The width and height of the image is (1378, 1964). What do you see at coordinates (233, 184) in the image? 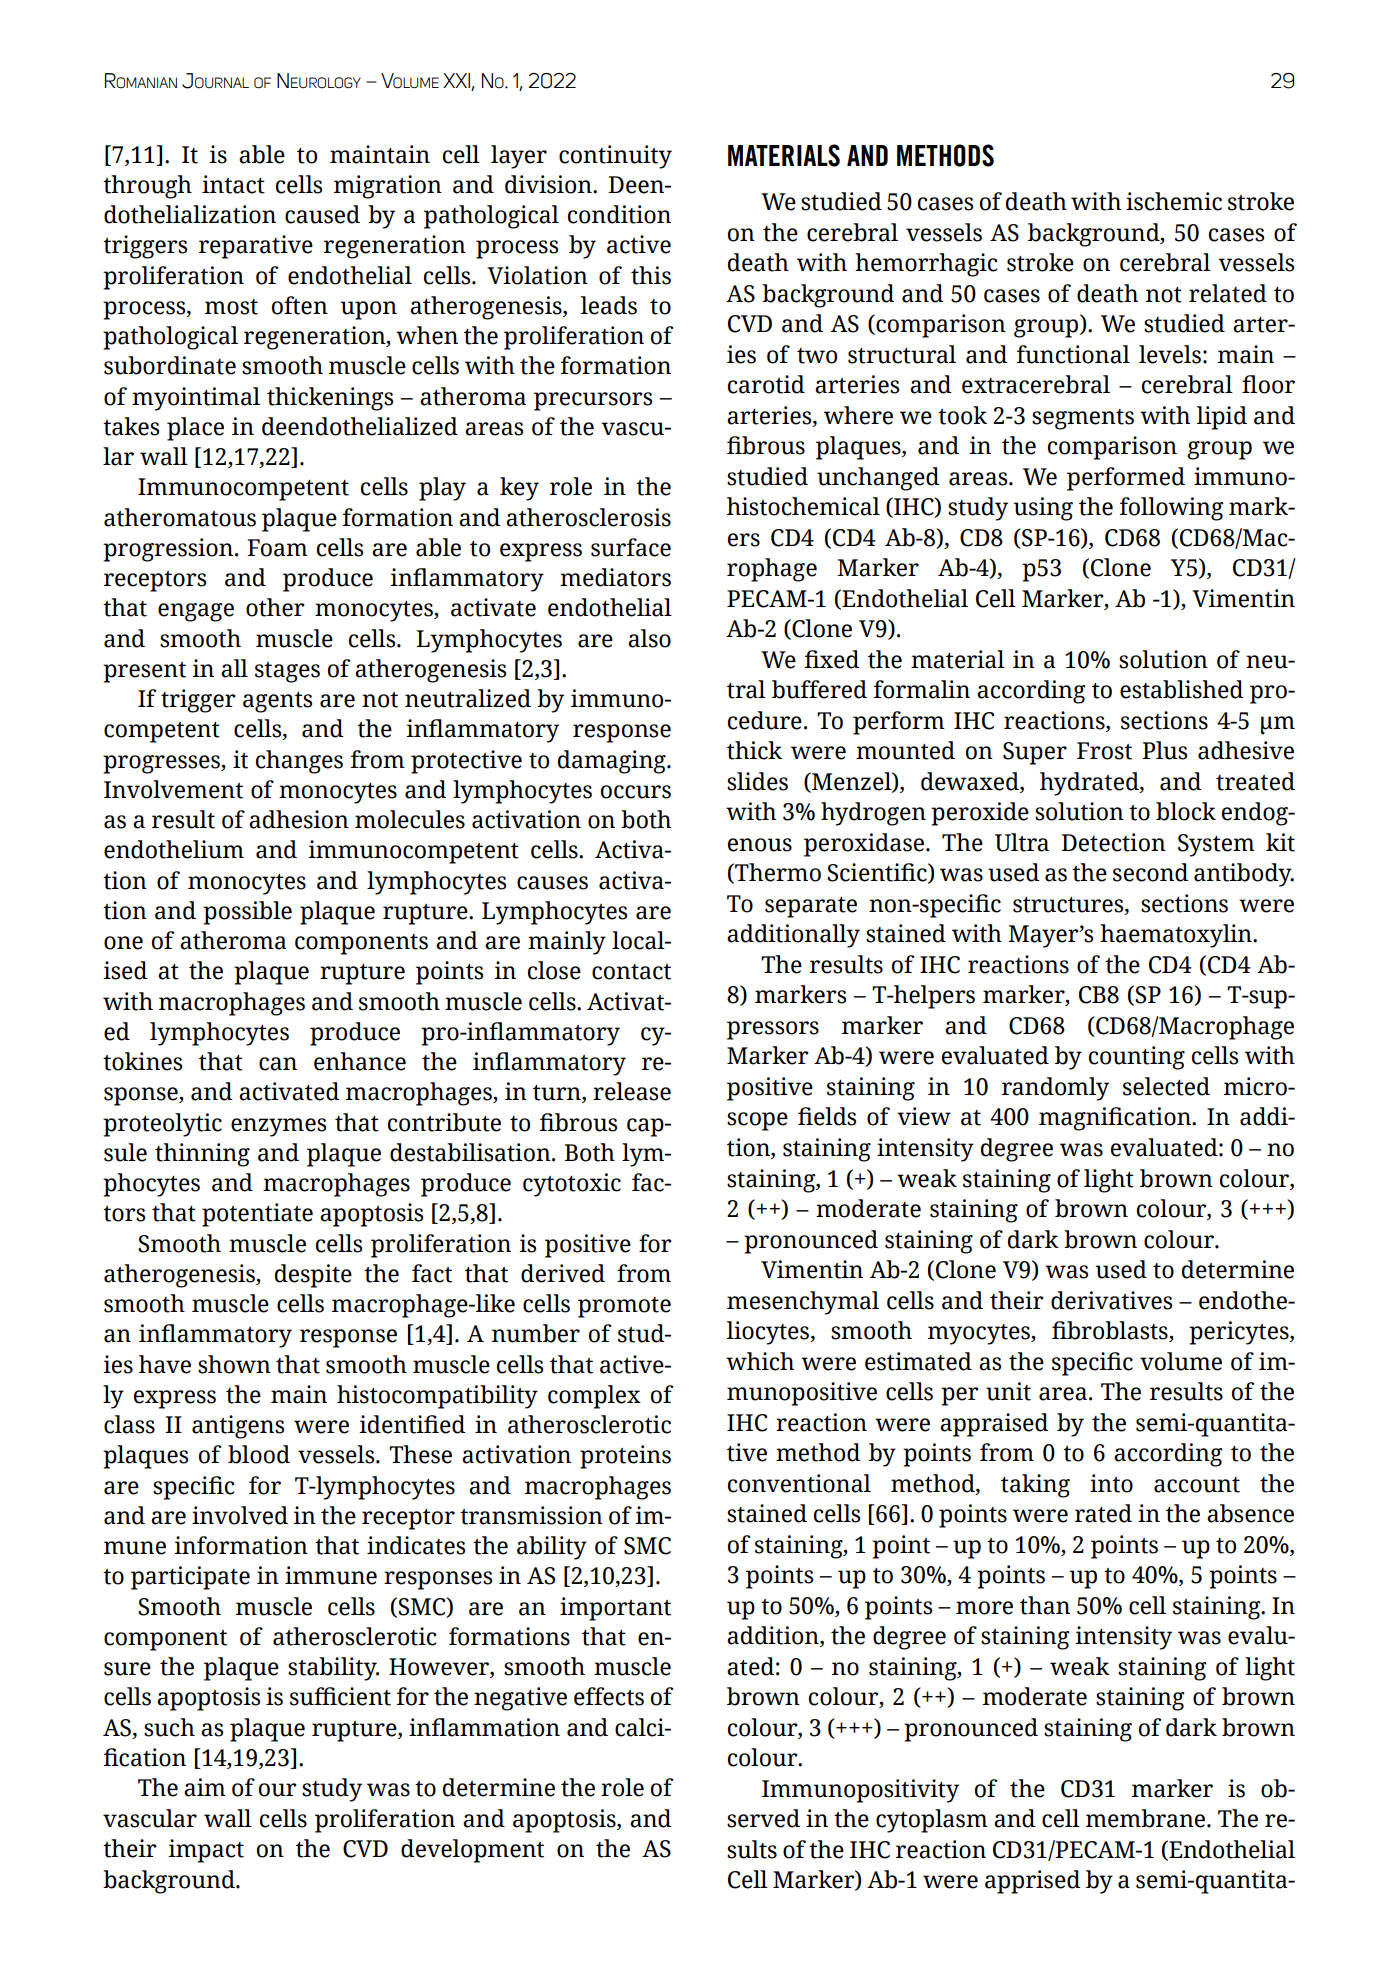
I see `intact` at bounding box center [233, 184].
